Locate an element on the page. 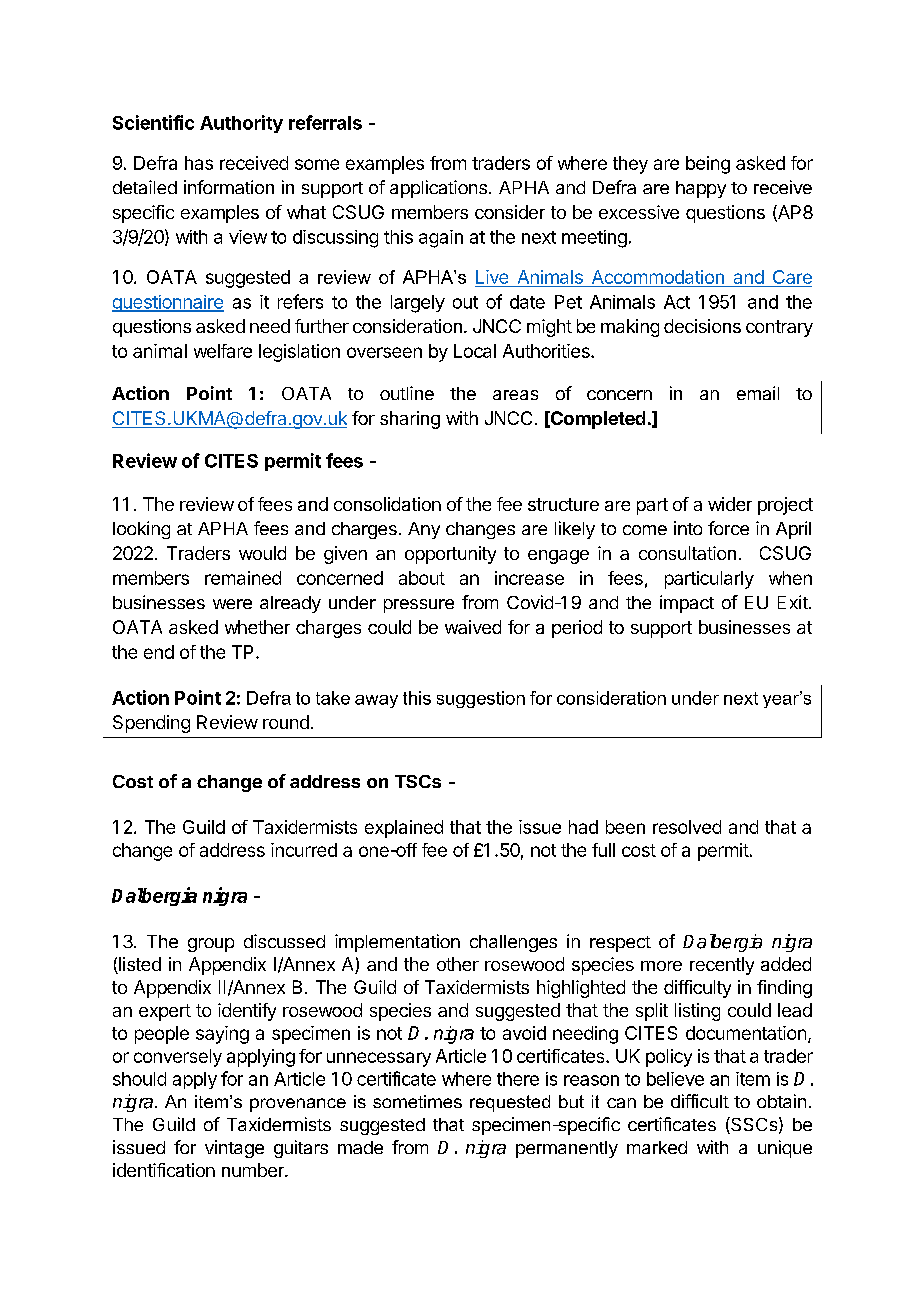  impact is located at coordinates (687, 604).
